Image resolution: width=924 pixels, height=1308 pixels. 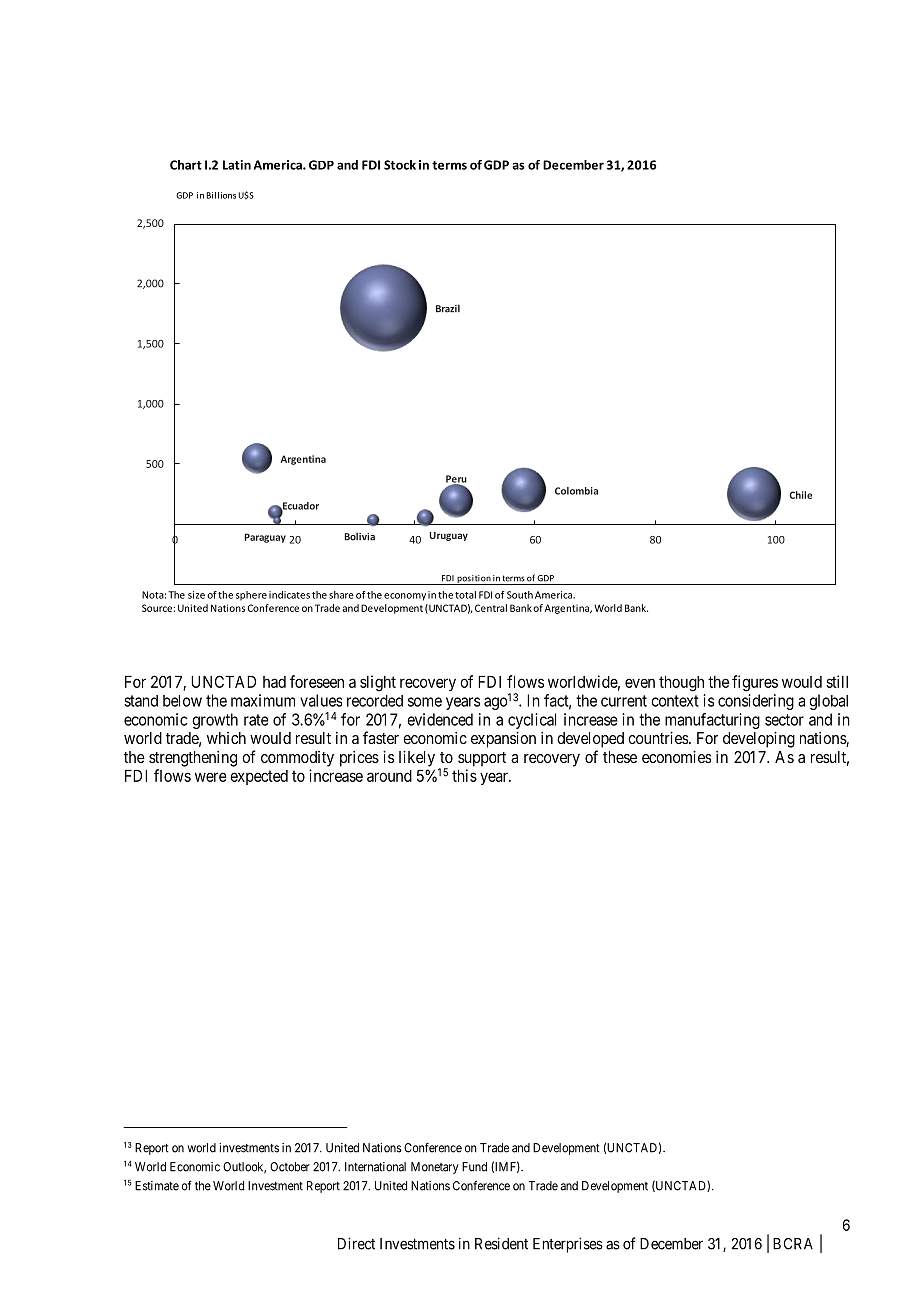 What do you see at coordinates (676, 756) in the screenshot?
I see `economies` at bounding box center [676, 756].
